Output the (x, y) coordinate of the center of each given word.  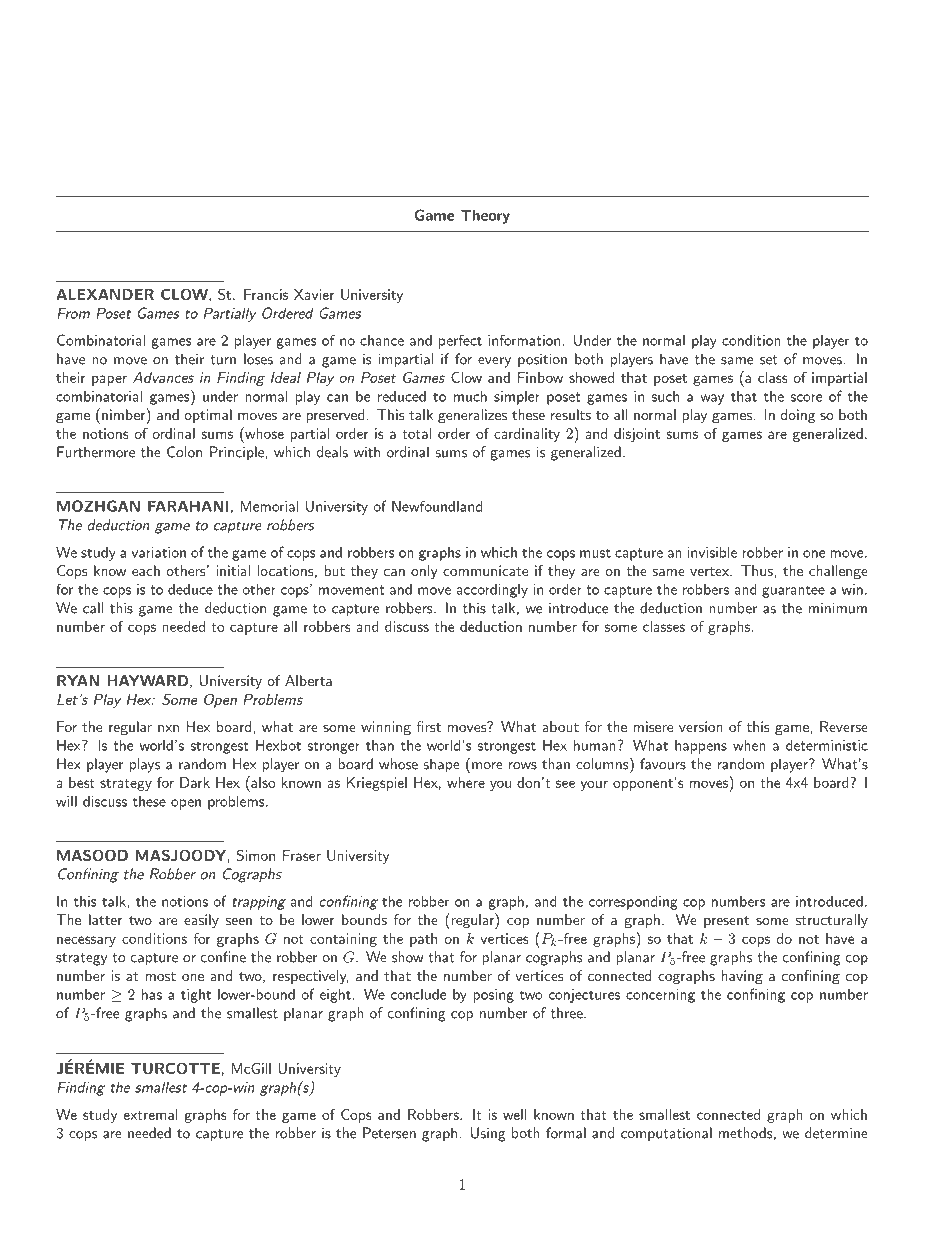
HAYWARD (147, 680)
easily (201, 921)
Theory (485, 216)
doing (798, 416)
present (726, 922)
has (152, 994)
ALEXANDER (105, 294)
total (416, 433)
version (701, 726)
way (712, 399)
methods (746, 1133)
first (428, 726)
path (423, 940)
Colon (184, 452)
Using (488, 1134)
